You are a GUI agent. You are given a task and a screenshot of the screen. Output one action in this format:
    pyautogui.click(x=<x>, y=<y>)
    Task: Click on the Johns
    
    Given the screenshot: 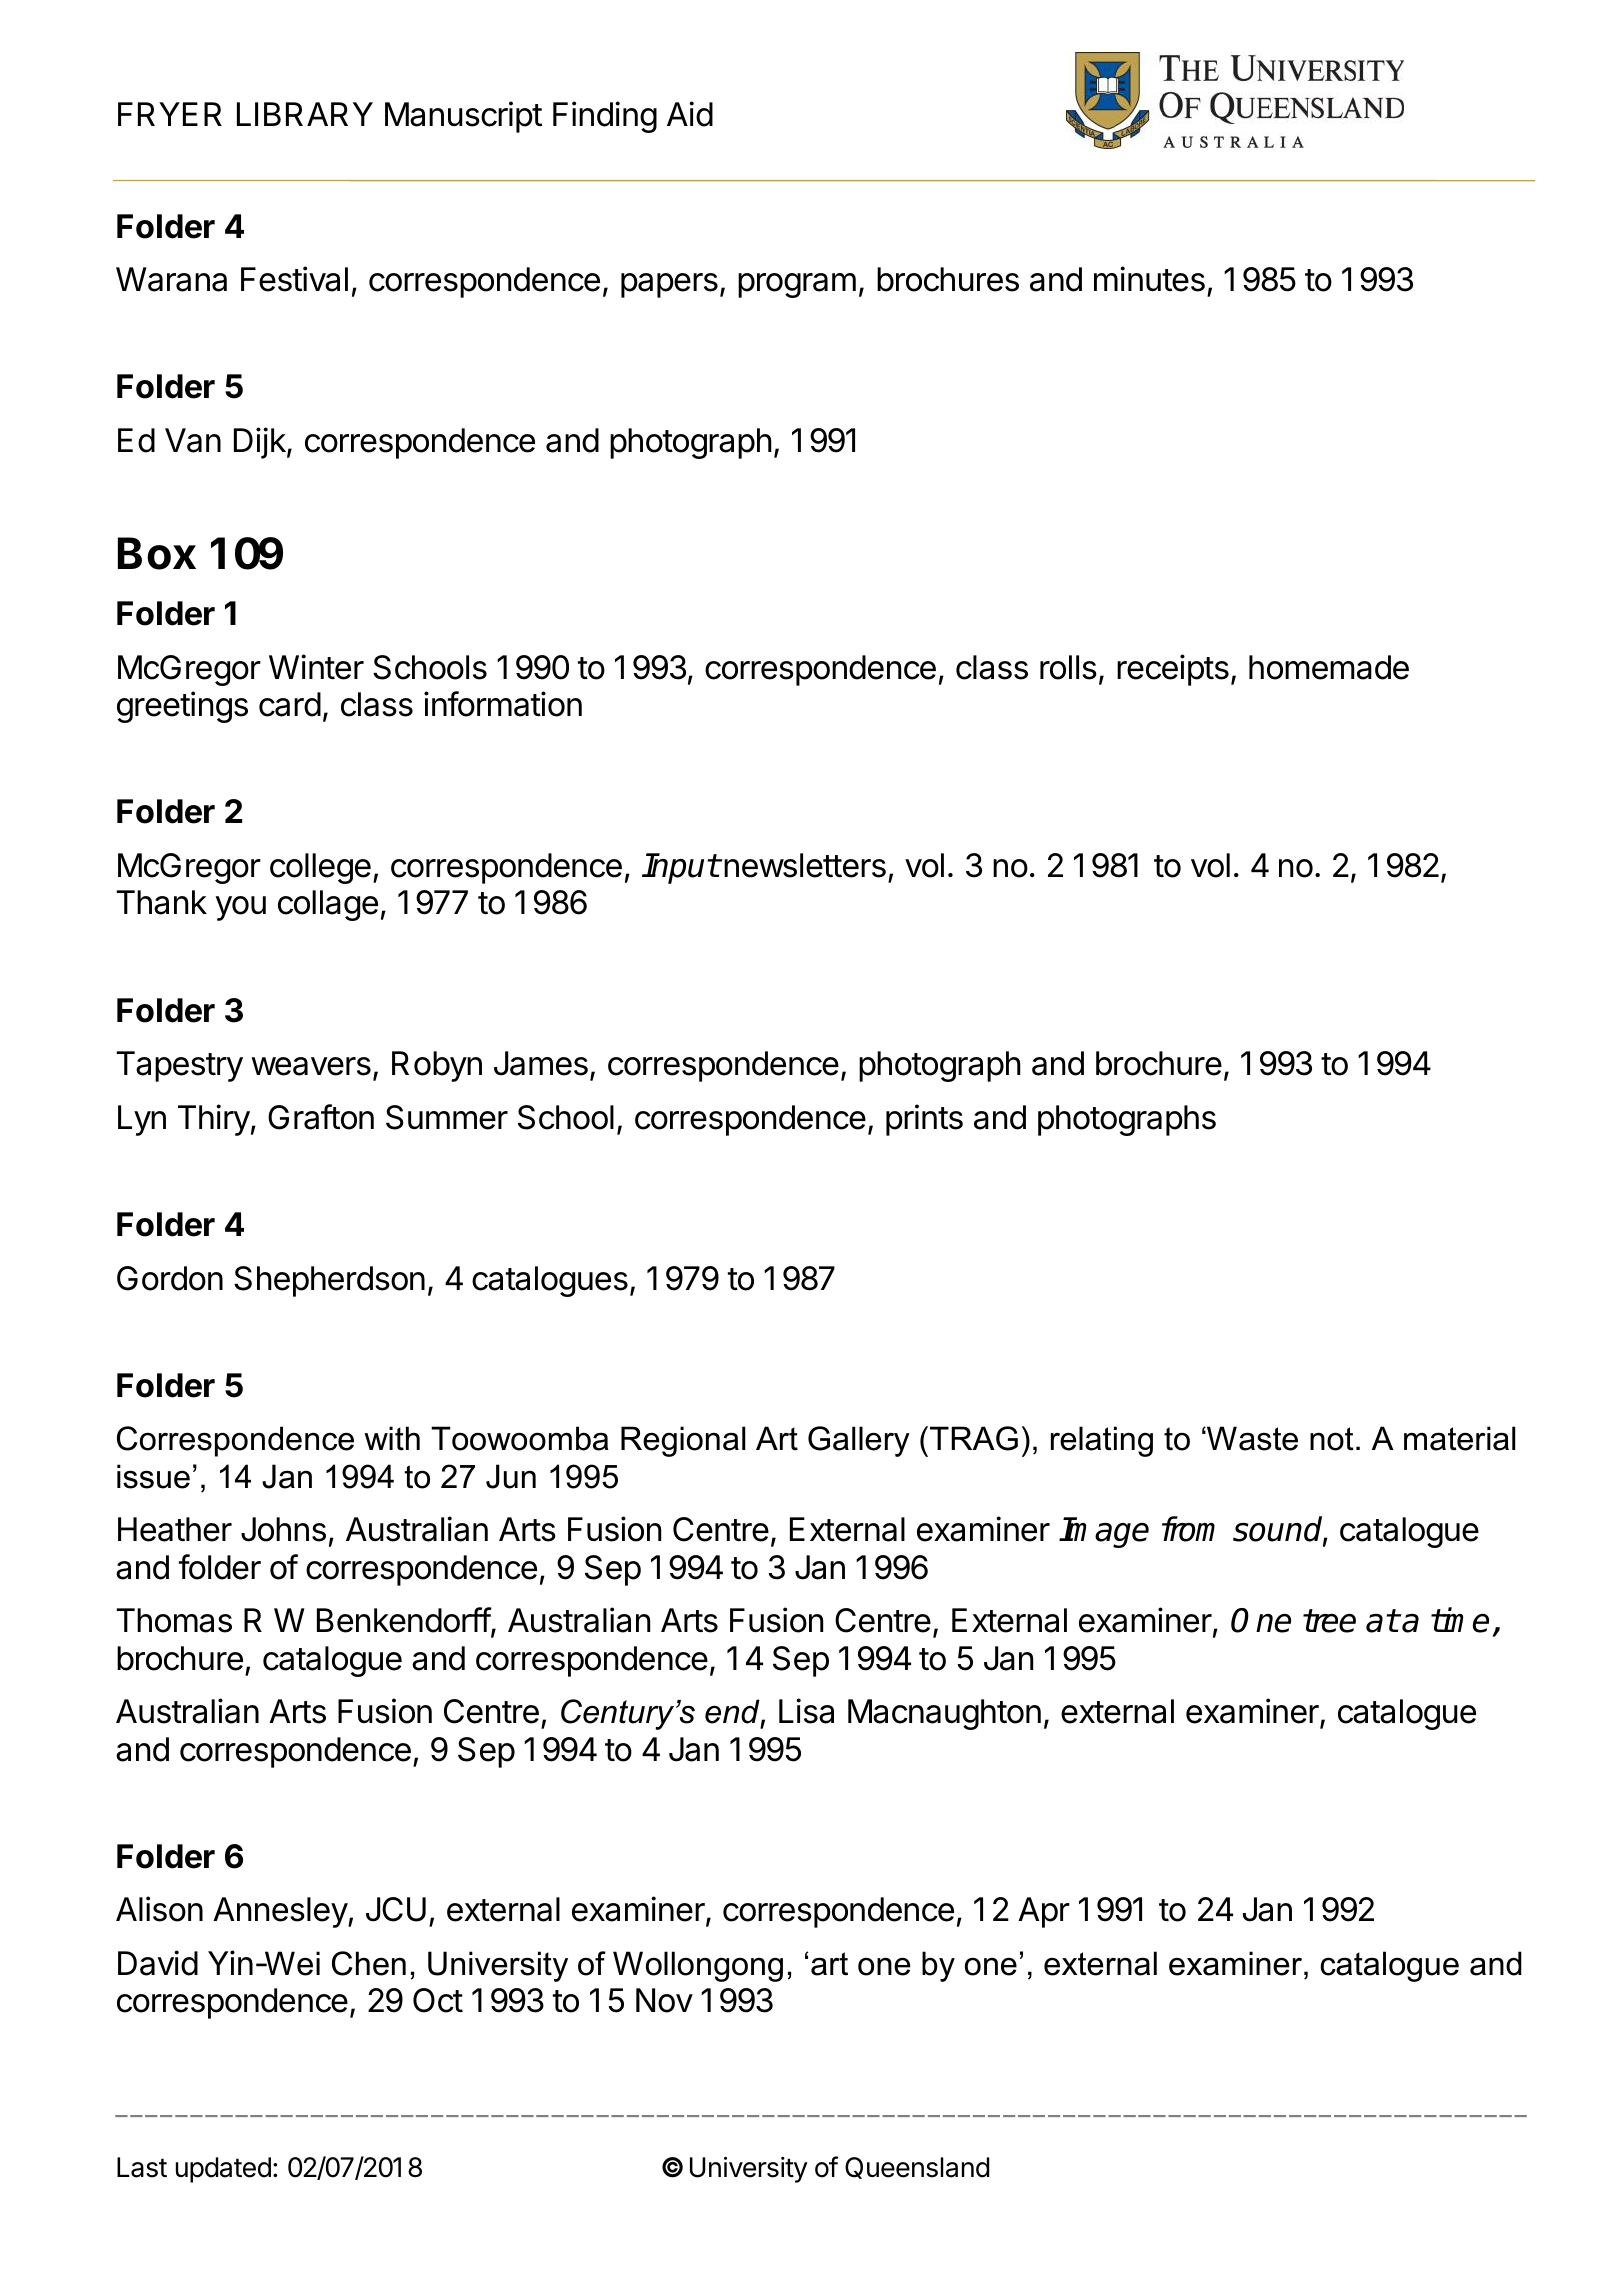 What is the action you would take?
    pyautogui.click(x=283, y=1529)
